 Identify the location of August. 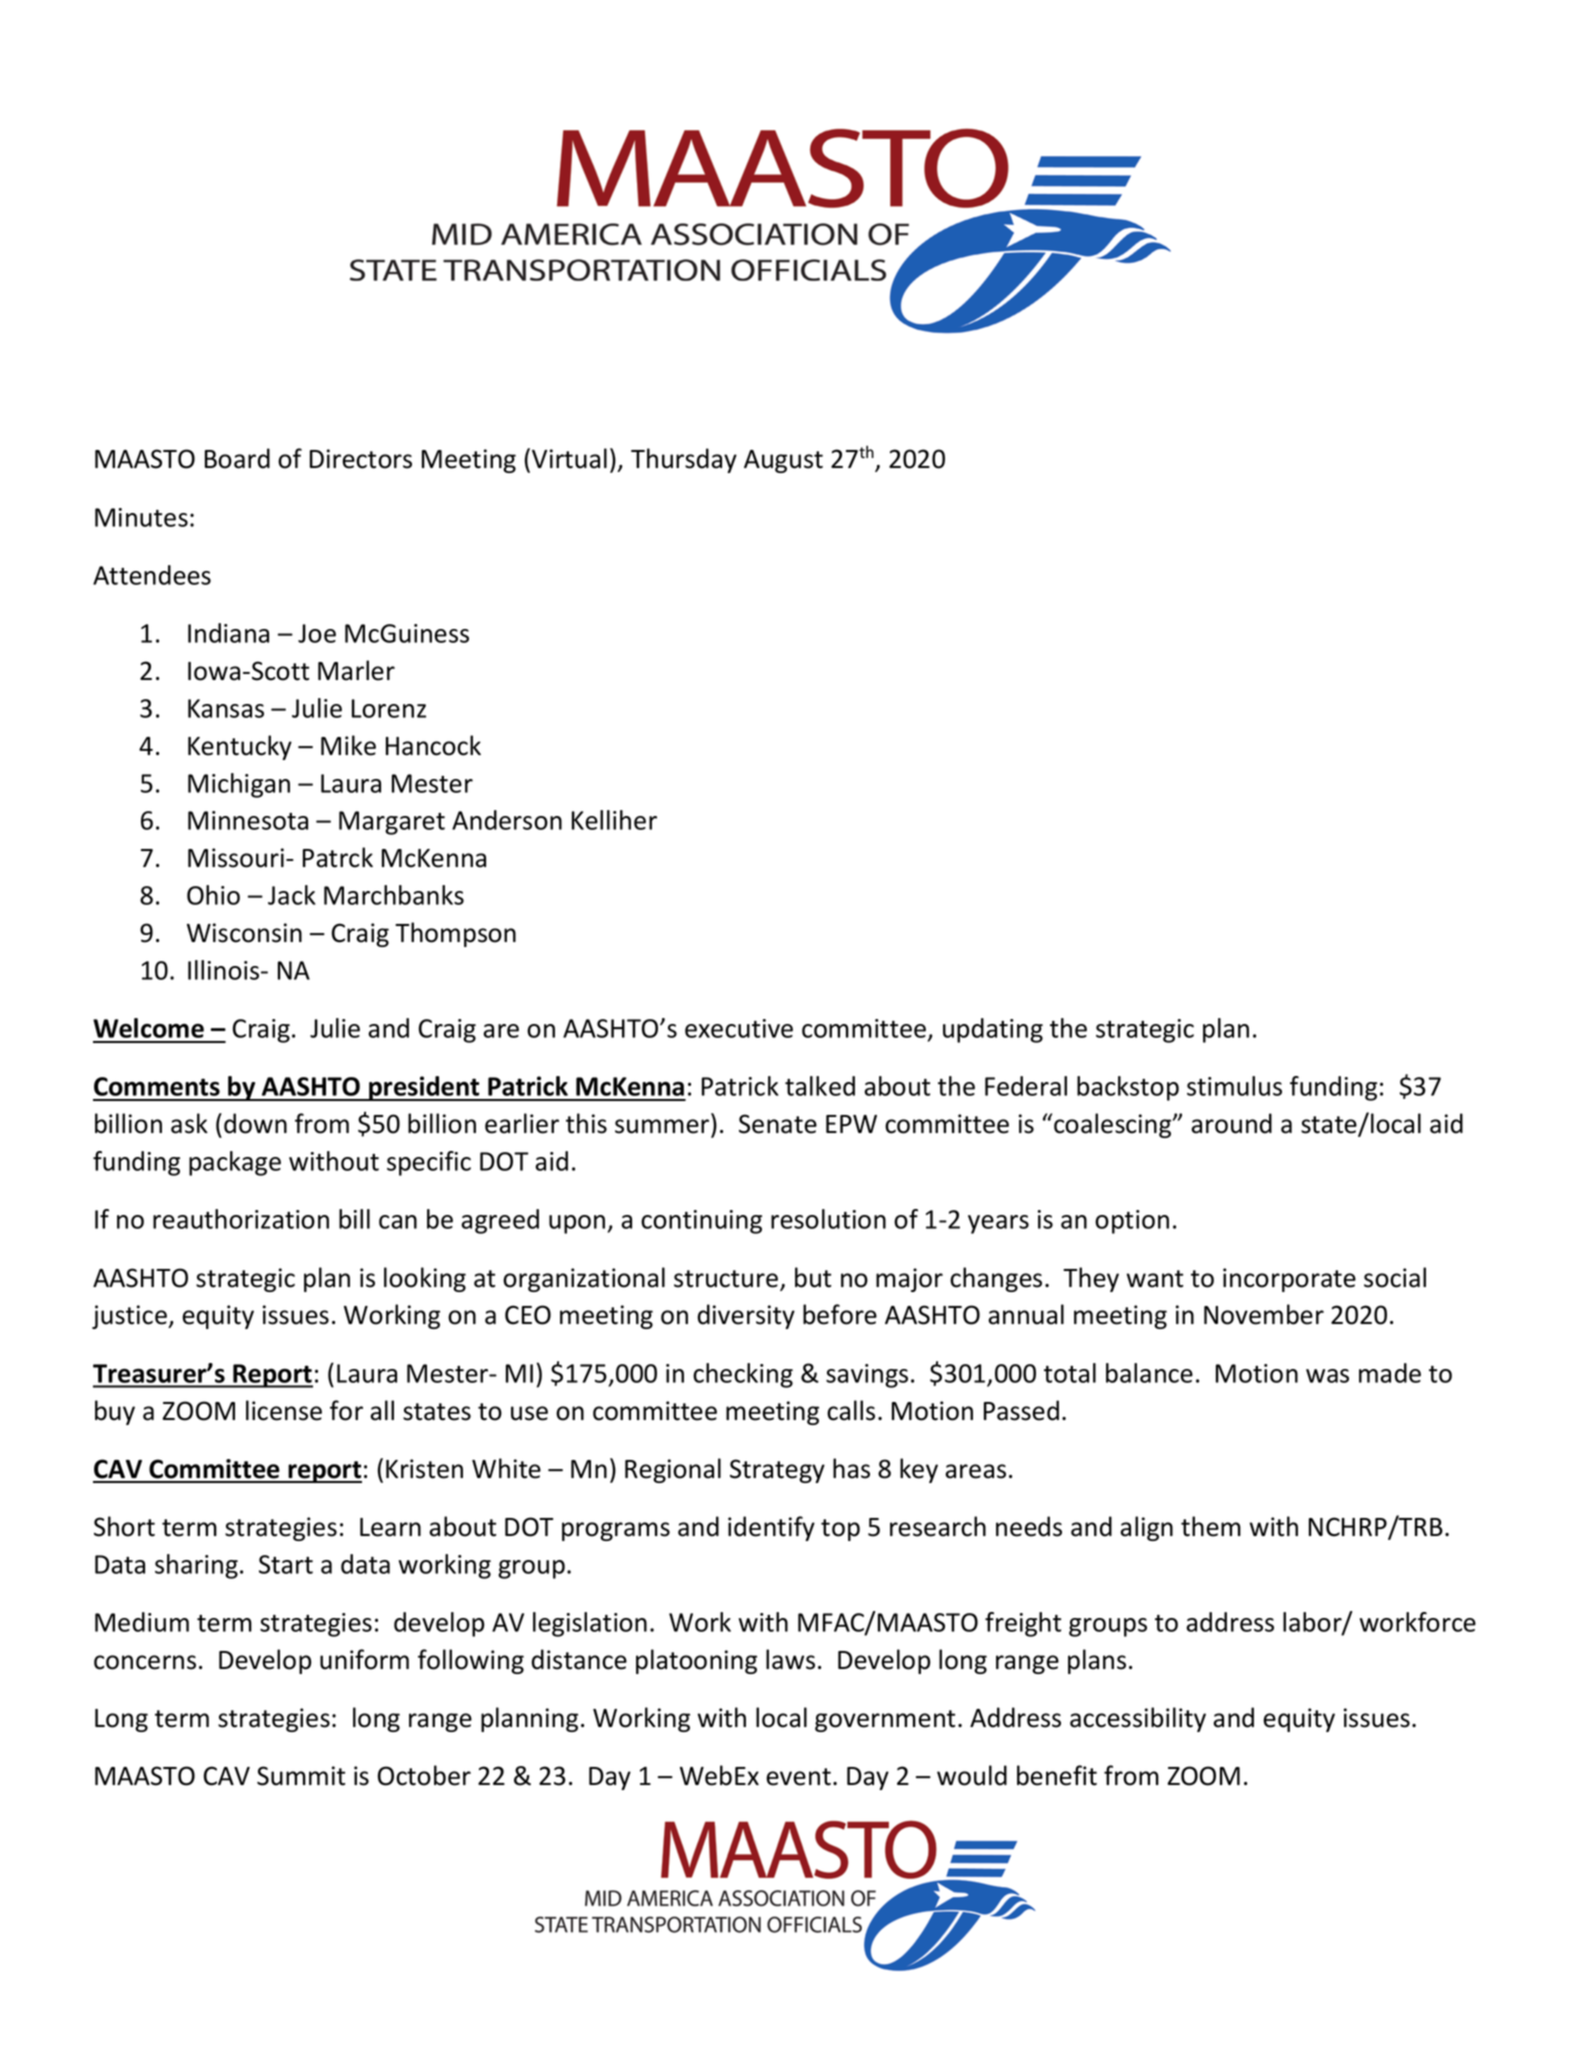
(783, 461).
